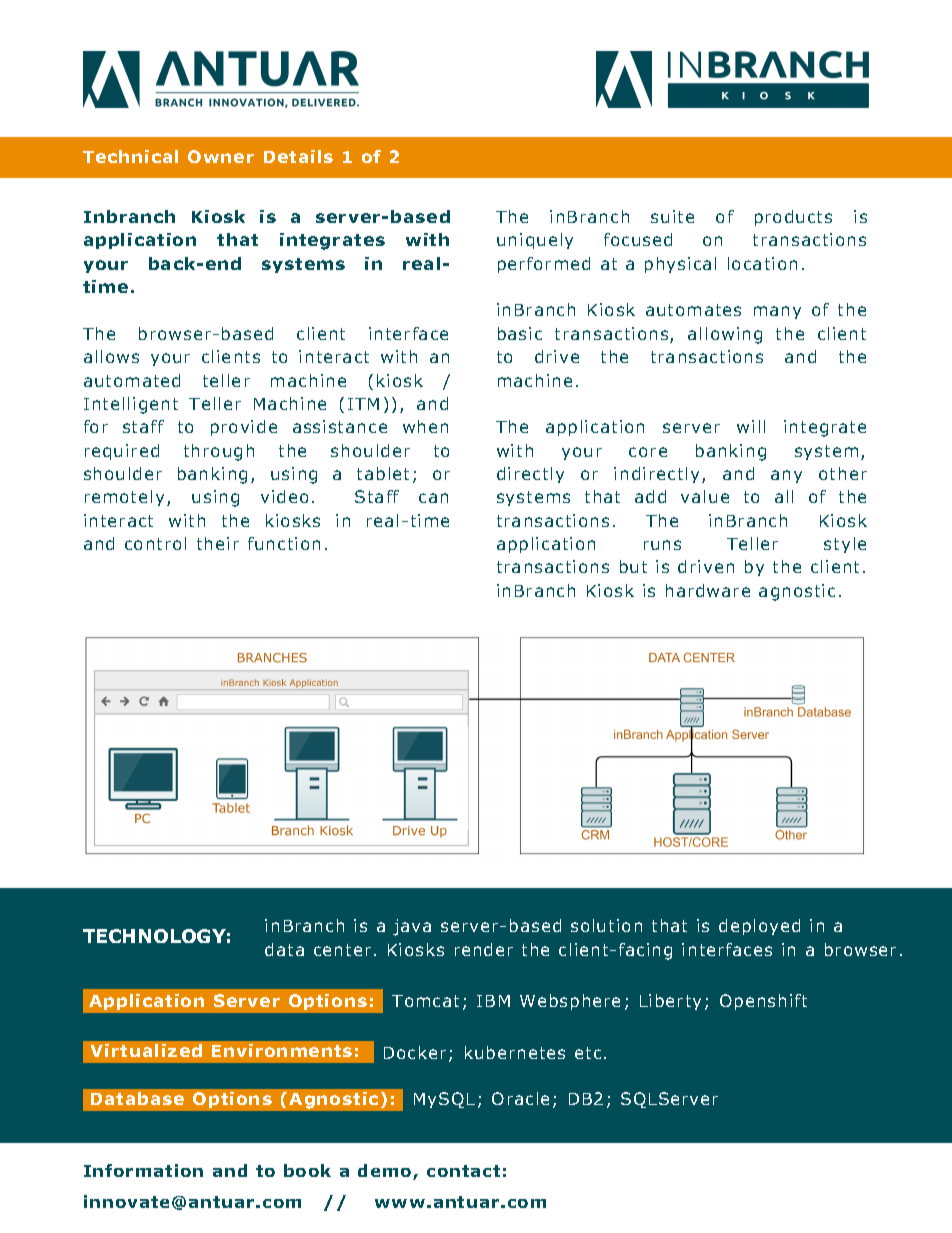  What do you see at coordinates (143, 1170) in the image?
I see `Information` at bounding box center [143, 1170].
